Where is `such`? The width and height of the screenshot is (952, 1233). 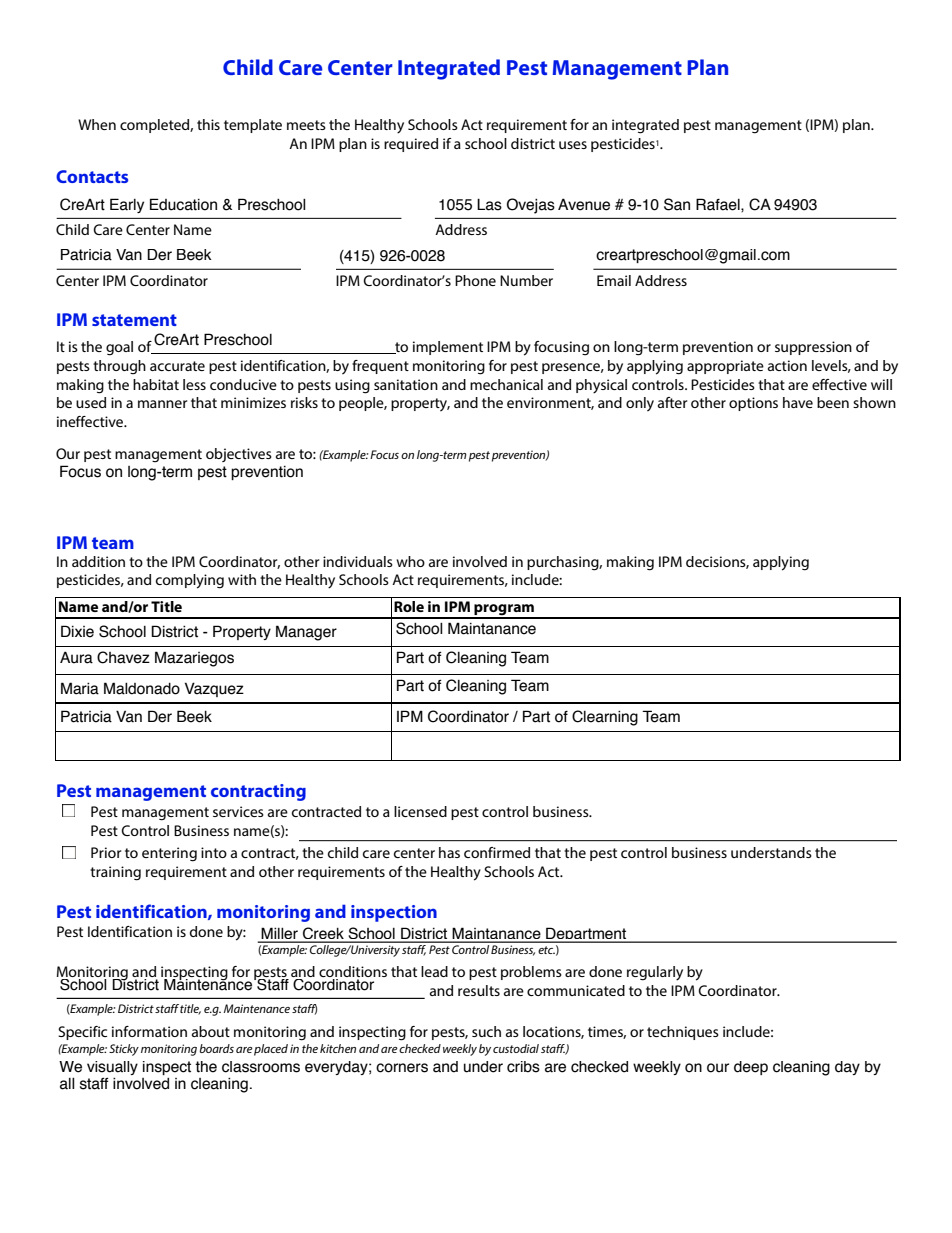 such is located at coordinates (486, 1031).
